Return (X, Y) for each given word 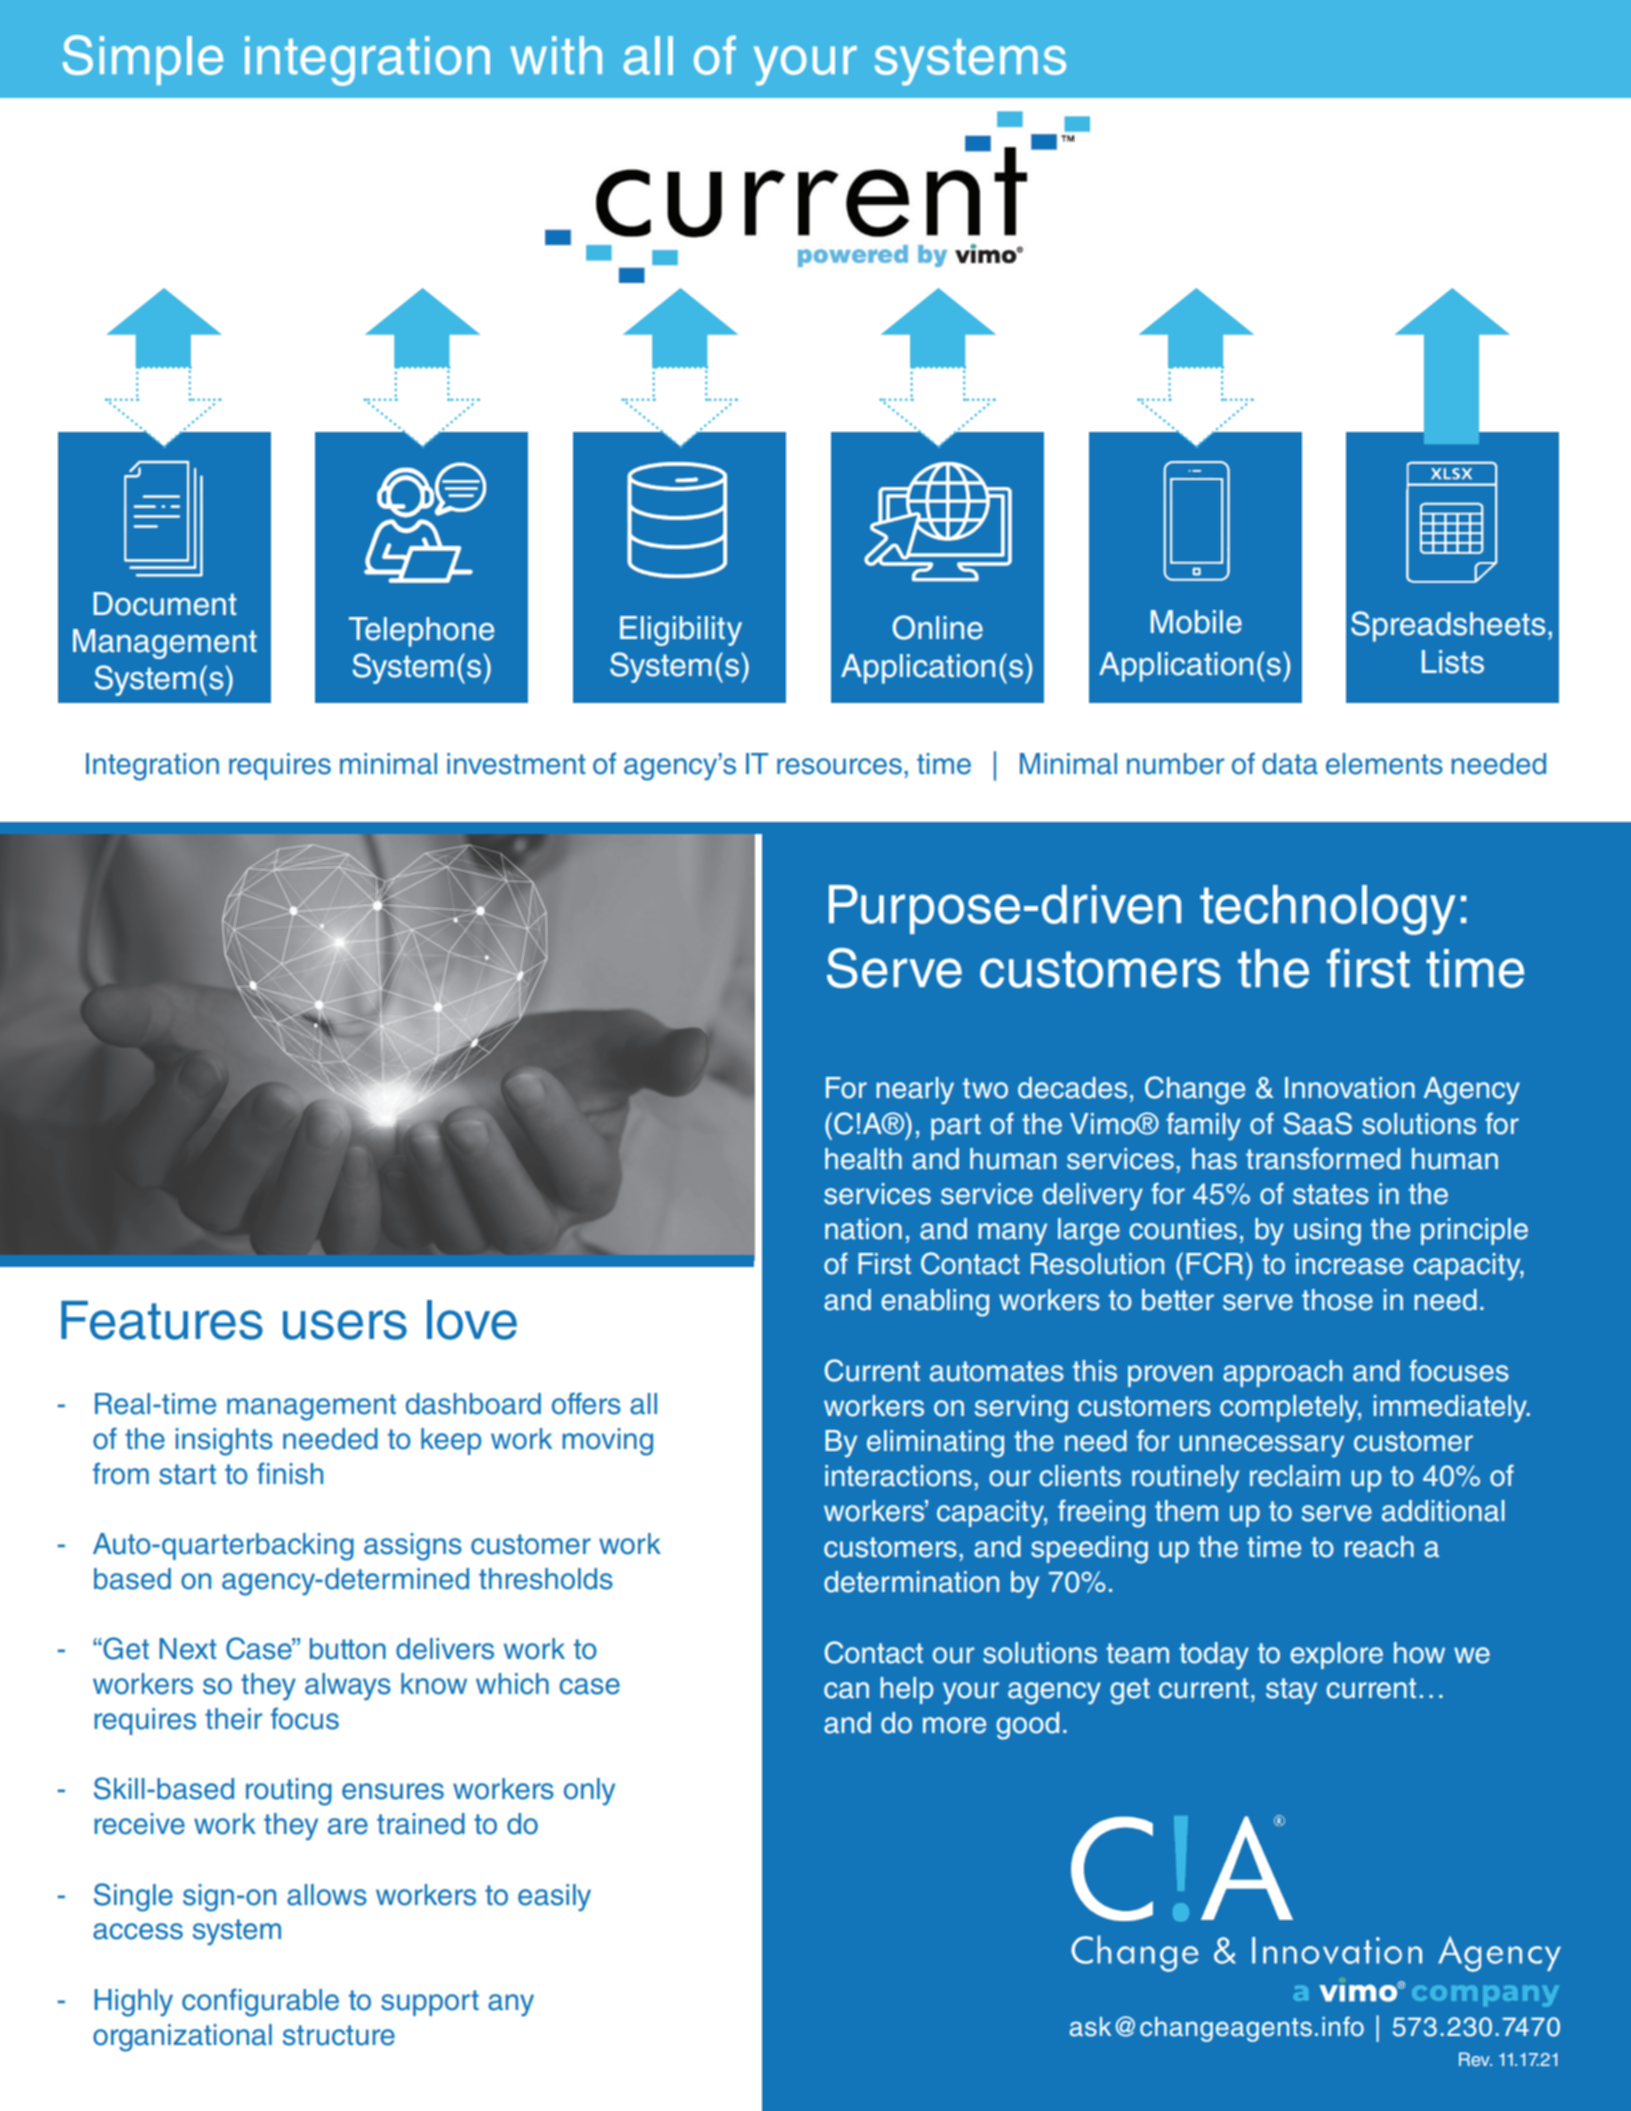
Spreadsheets (1448, 626)
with (556, 55)
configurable (260, 2002)
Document (165, 604)
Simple (143, 60)
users (345, 1325)
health (863, 1159)
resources (839, 766)
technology (1327, 910)
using (1327, 1232)
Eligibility (681, 631)
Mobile (1196, 622)
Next (188, 1649)
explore (1336, 1655)
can (846, 1690)
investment (516, 764)
